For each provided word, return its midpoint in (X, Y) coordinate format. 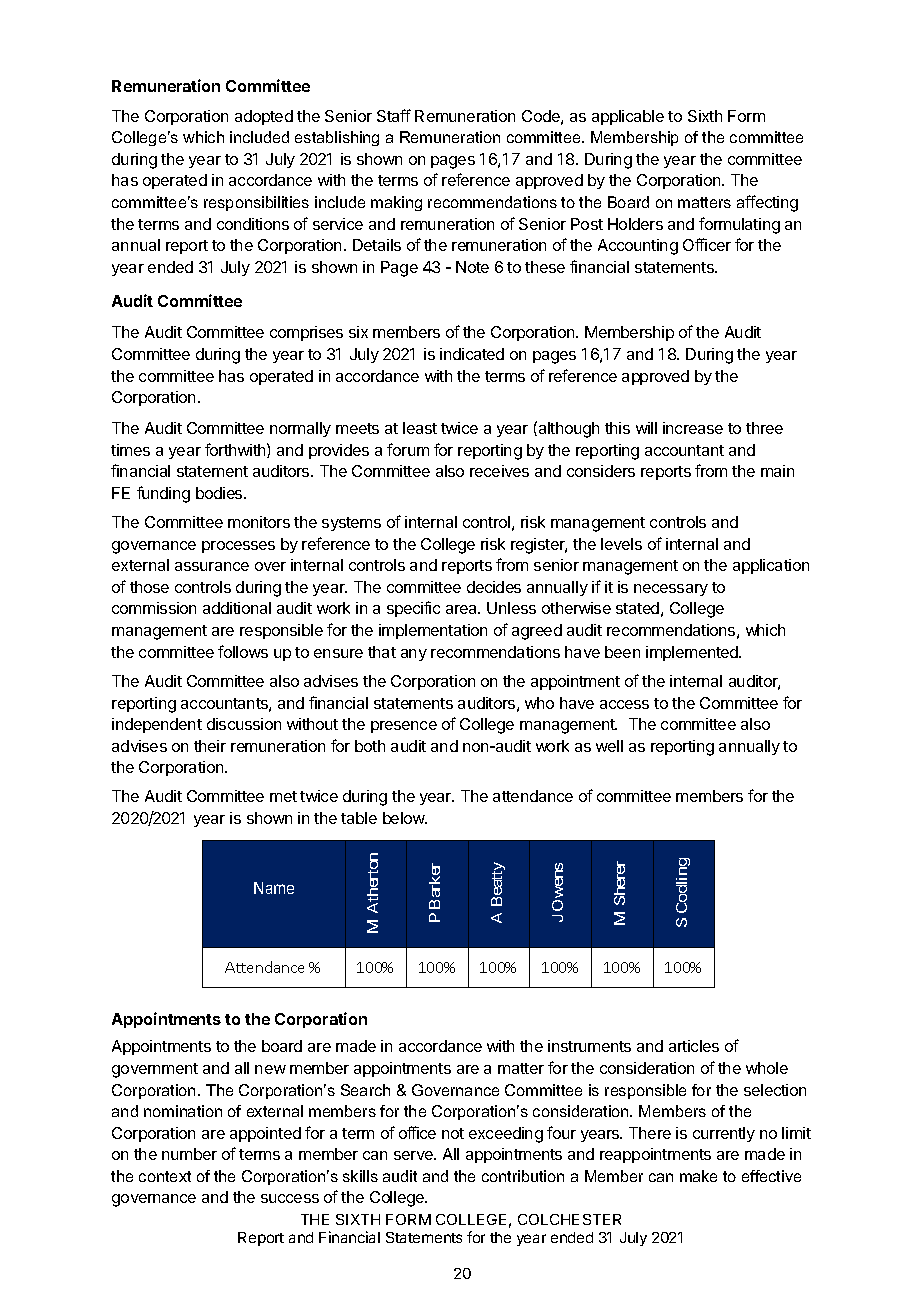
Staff (394, 115)
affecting (767, 203)
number (189, 1154)
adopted (264, 117)
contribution (523, 1176)
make (698, 1176)
